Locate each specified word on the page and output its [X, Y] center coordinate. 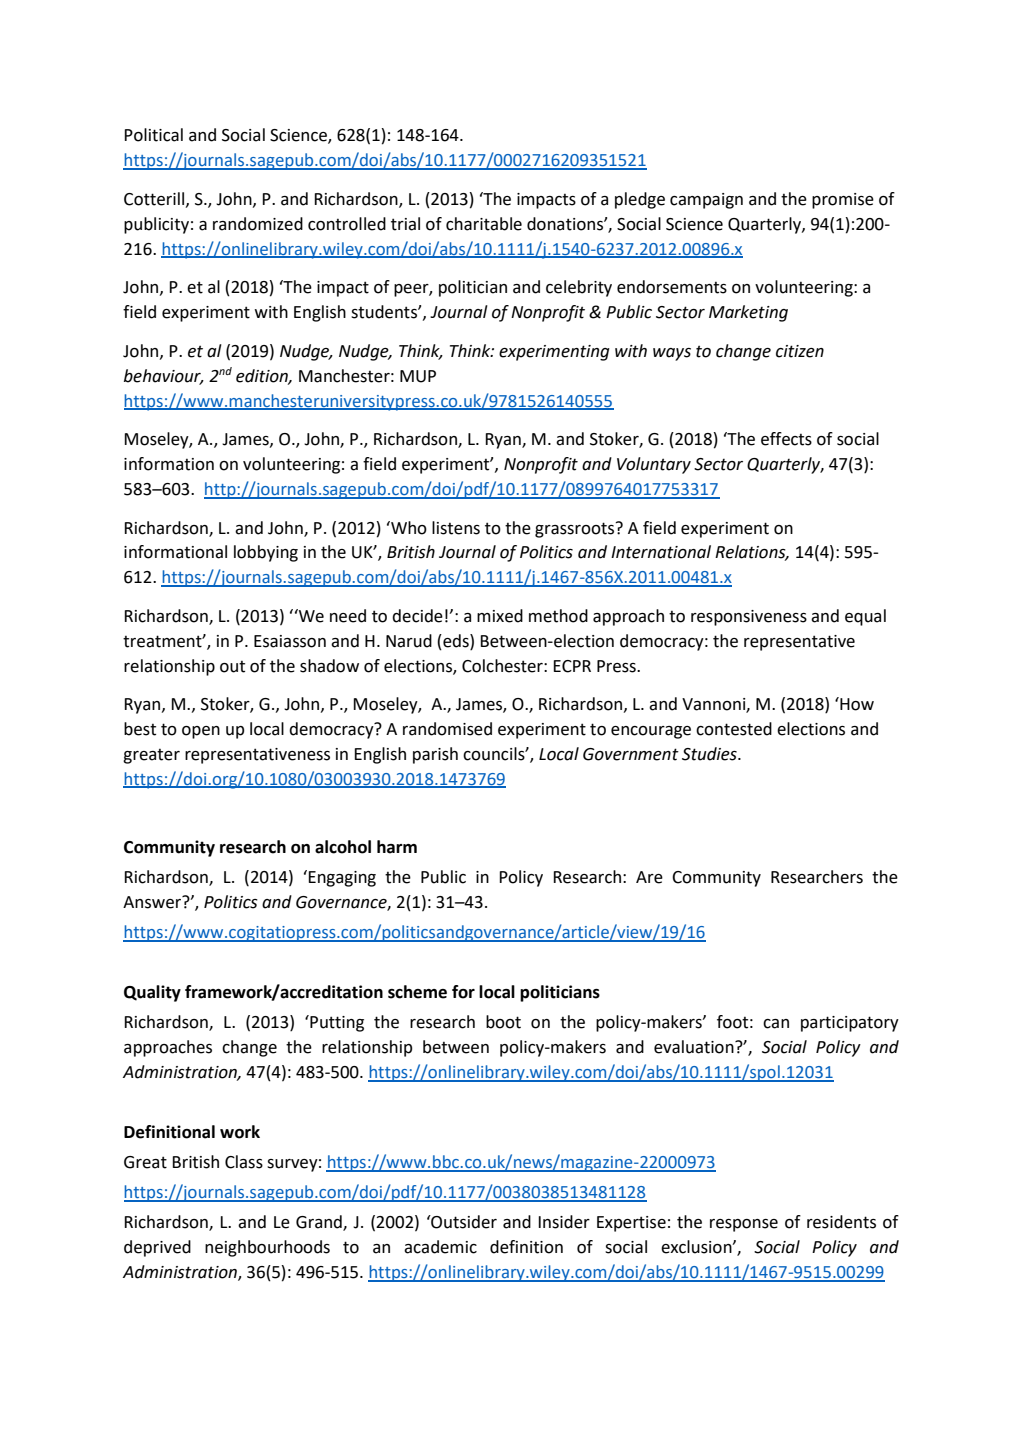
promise [843, 201]
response [744, 1225]
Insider [564, 1222]
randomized [258, 224]
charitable [484, 224]
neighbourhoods [267, 1248]
